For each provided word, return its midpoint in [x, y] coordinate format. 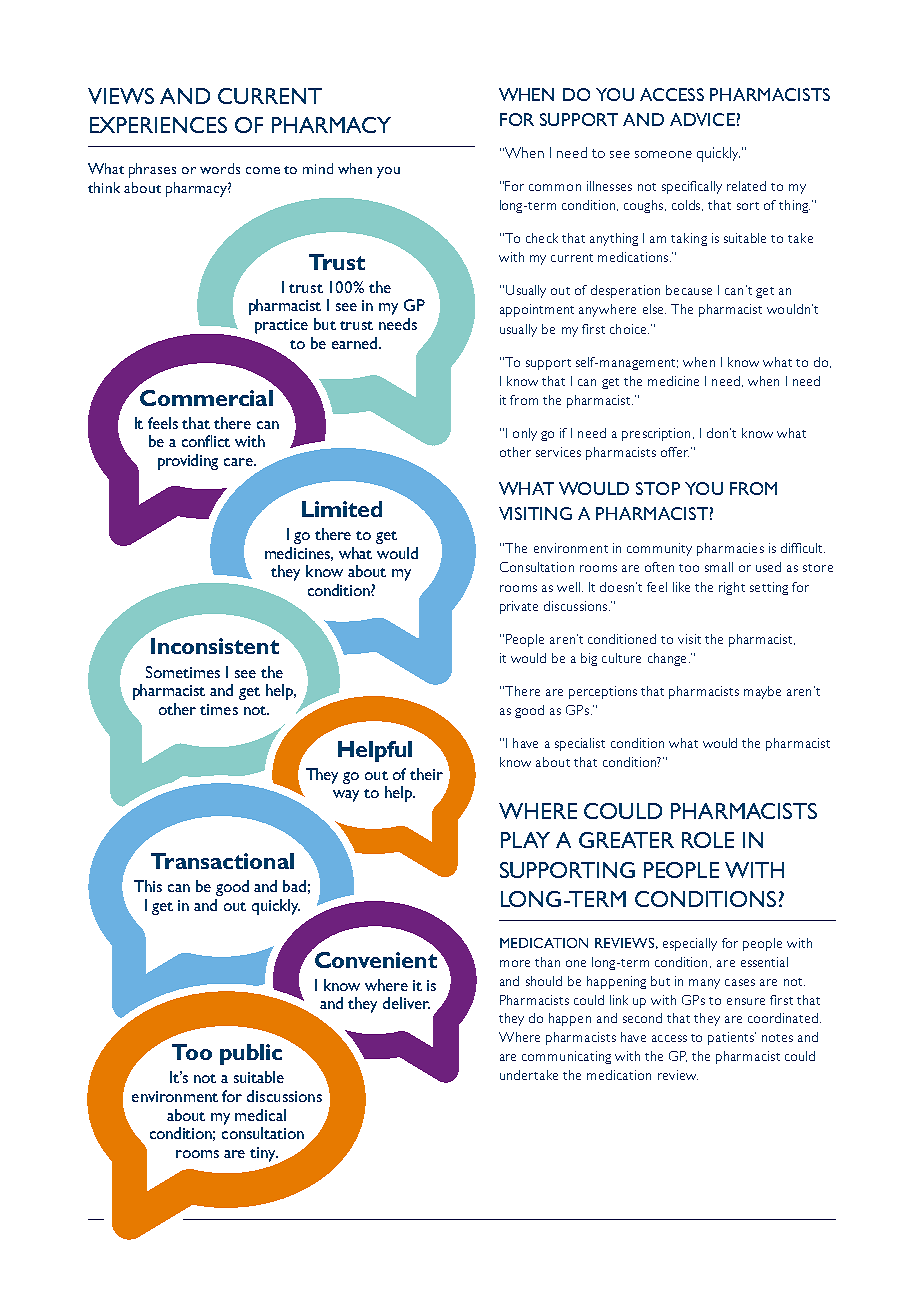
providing [188, 462]
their [426, 774]
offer [675, 452]
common [555, 187]
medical [260, 1115]
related [746, 186]
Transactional [222, 861]
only [525, 434]
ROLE [708, 840]
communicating [566, 1057]
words [220, 168]
